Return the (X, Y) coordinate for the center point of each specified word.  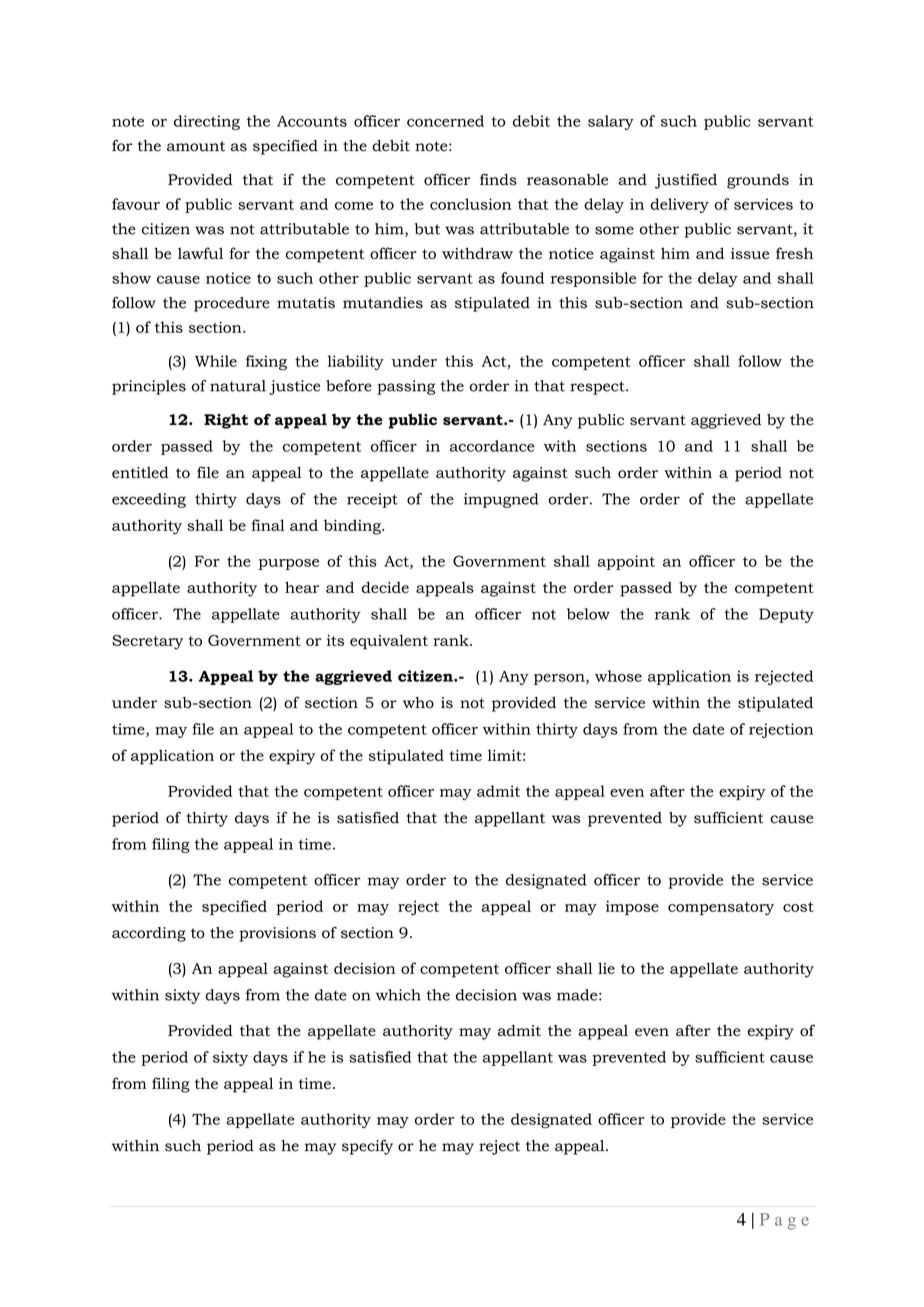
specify (367, 1147)
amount (196, 146)
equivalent (389, 642)
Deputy (786, 615)
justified (686, 181)
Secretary (147, 642)
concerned (445, 121)
